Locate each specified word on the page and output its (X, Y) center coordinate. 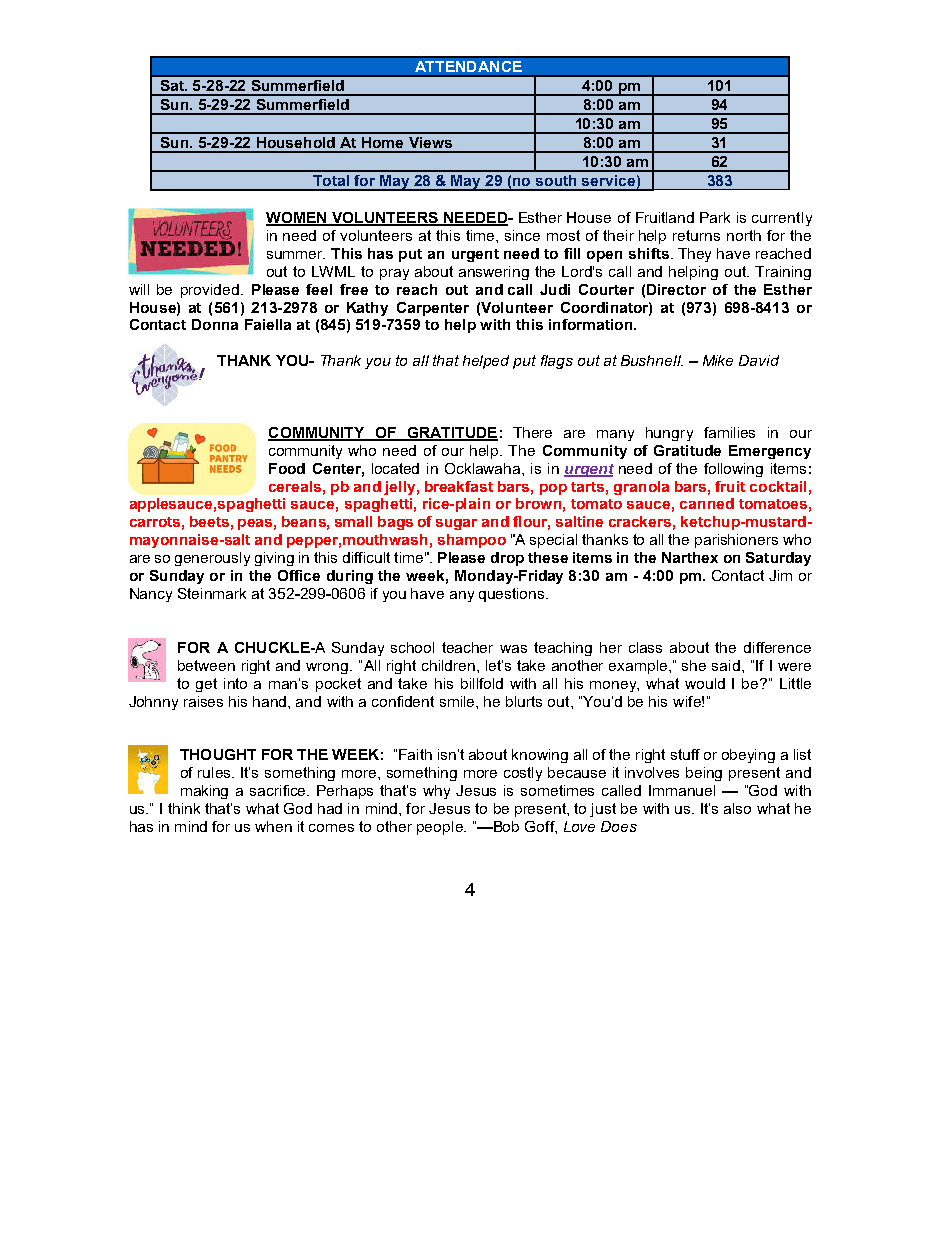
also (737, 808)
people (441, 828)
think (184, 808)
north (744, 235)
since (522, 235)
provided (211, 291)
